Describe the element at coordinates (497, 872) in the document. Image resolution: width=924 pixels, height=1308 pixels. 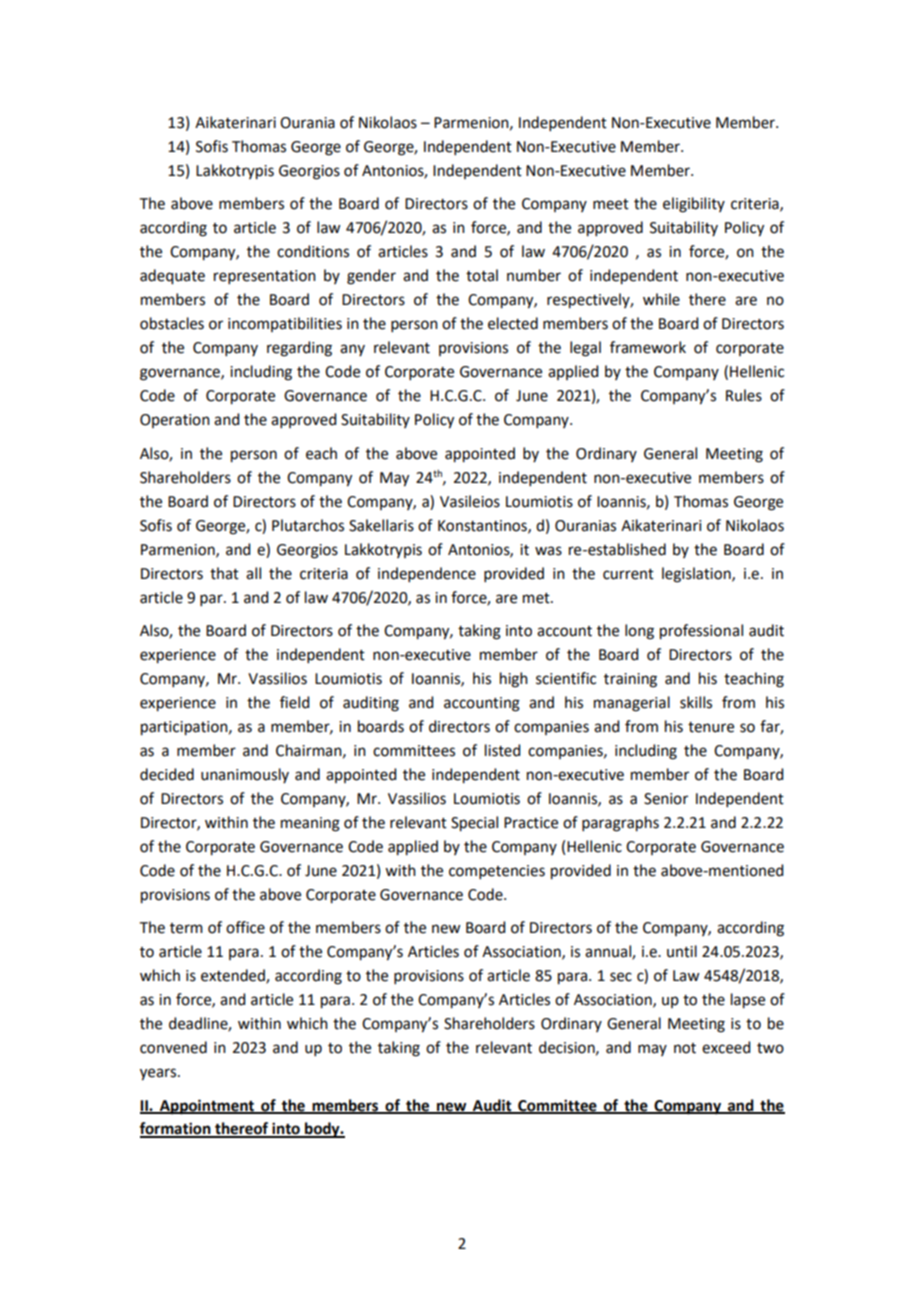
I see `competencies` at that location.
